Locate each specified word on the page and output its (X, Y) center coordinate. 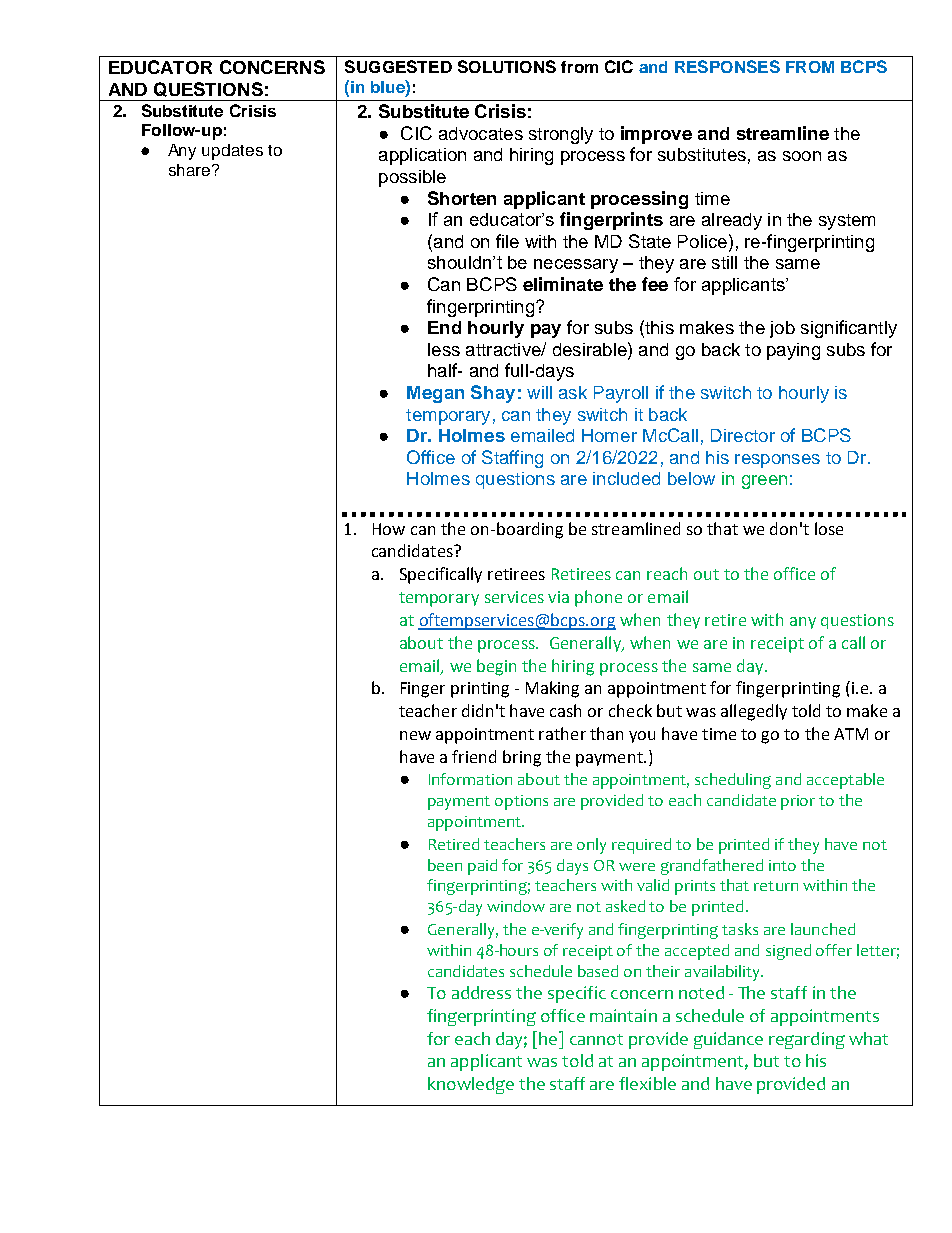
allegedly (754, 712)
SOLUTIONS (507, 66)
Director (743, 435)
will (539, 392)
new (415, 735)
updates (232, 152)
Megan (435, 394)
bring (522, 758)
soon (802, 156)
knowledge (471, 1085)
